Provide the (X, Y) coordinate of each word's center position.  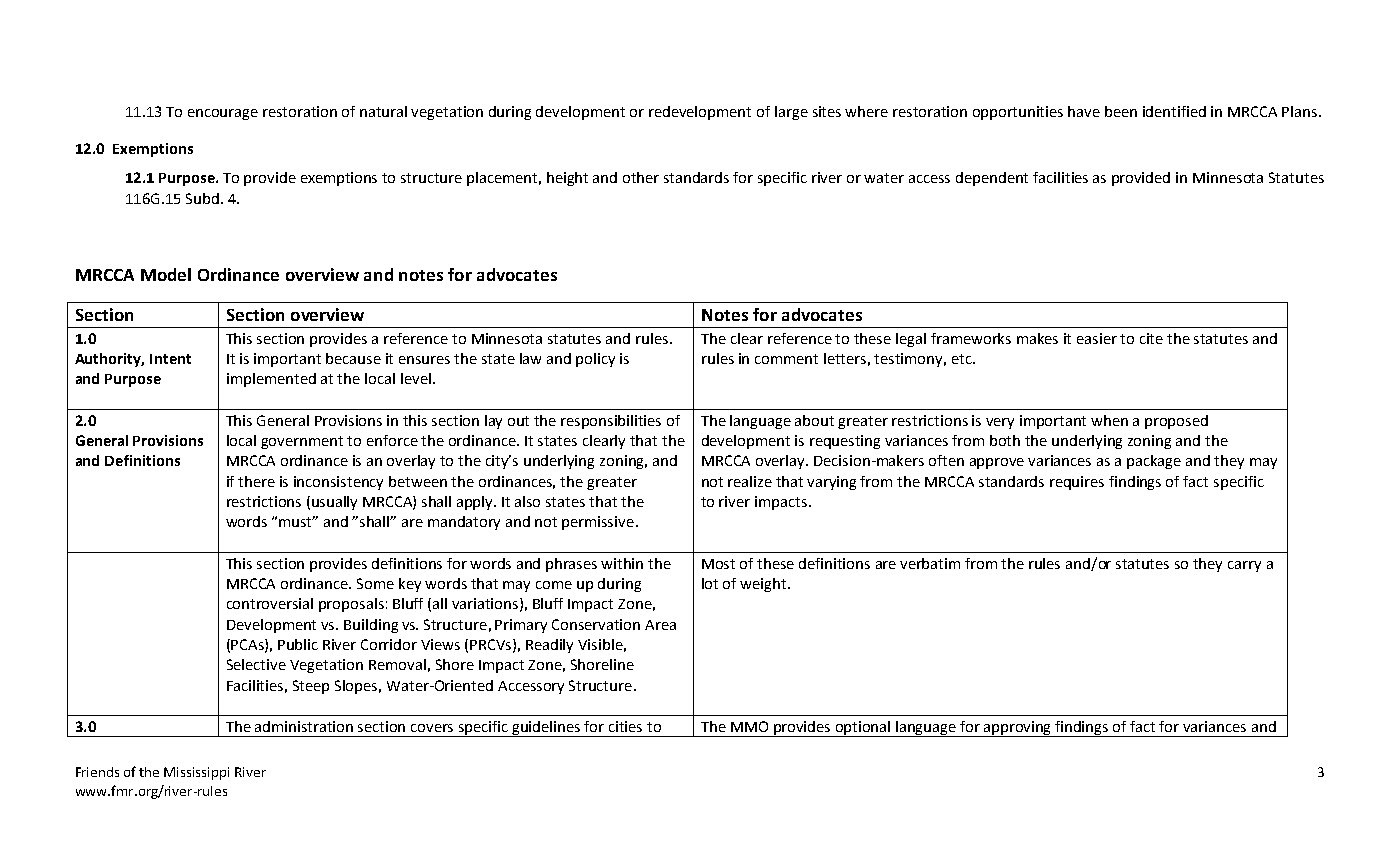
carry (1244, 566)
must (297, 521)
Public (298, 644)
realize (750, 481)
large (791, 113)
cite (1151, 338)
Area (660, 625)
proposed (1176, 422)
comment (786, 359)
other (641, 177)
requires (1077, 483)
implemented (271, 380)
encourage (223, 114)
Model (166, 274)
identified (1174, 111)
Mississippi (196, 773)
